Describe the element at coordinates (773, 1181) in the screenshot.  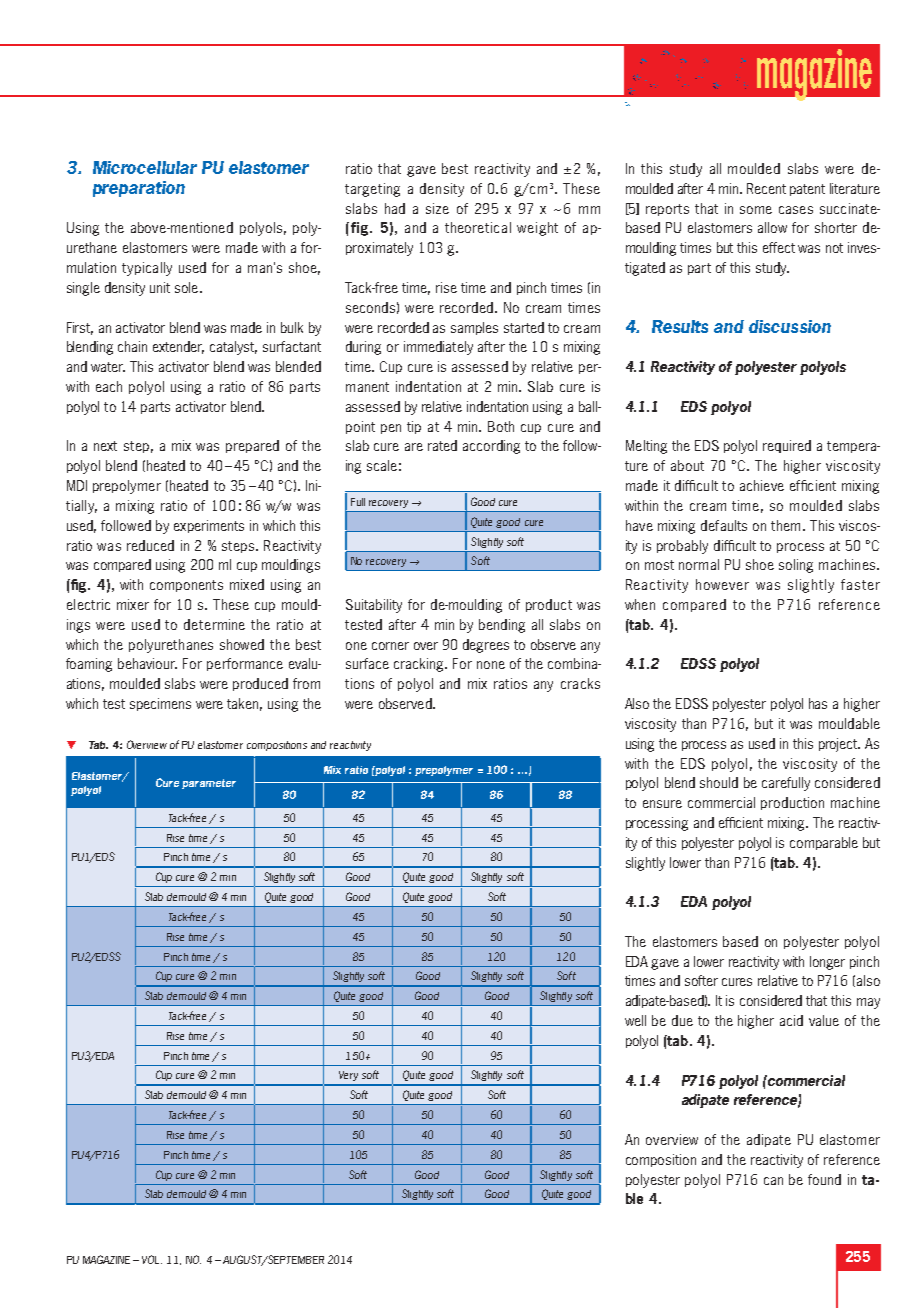
I see `can` at that location.
